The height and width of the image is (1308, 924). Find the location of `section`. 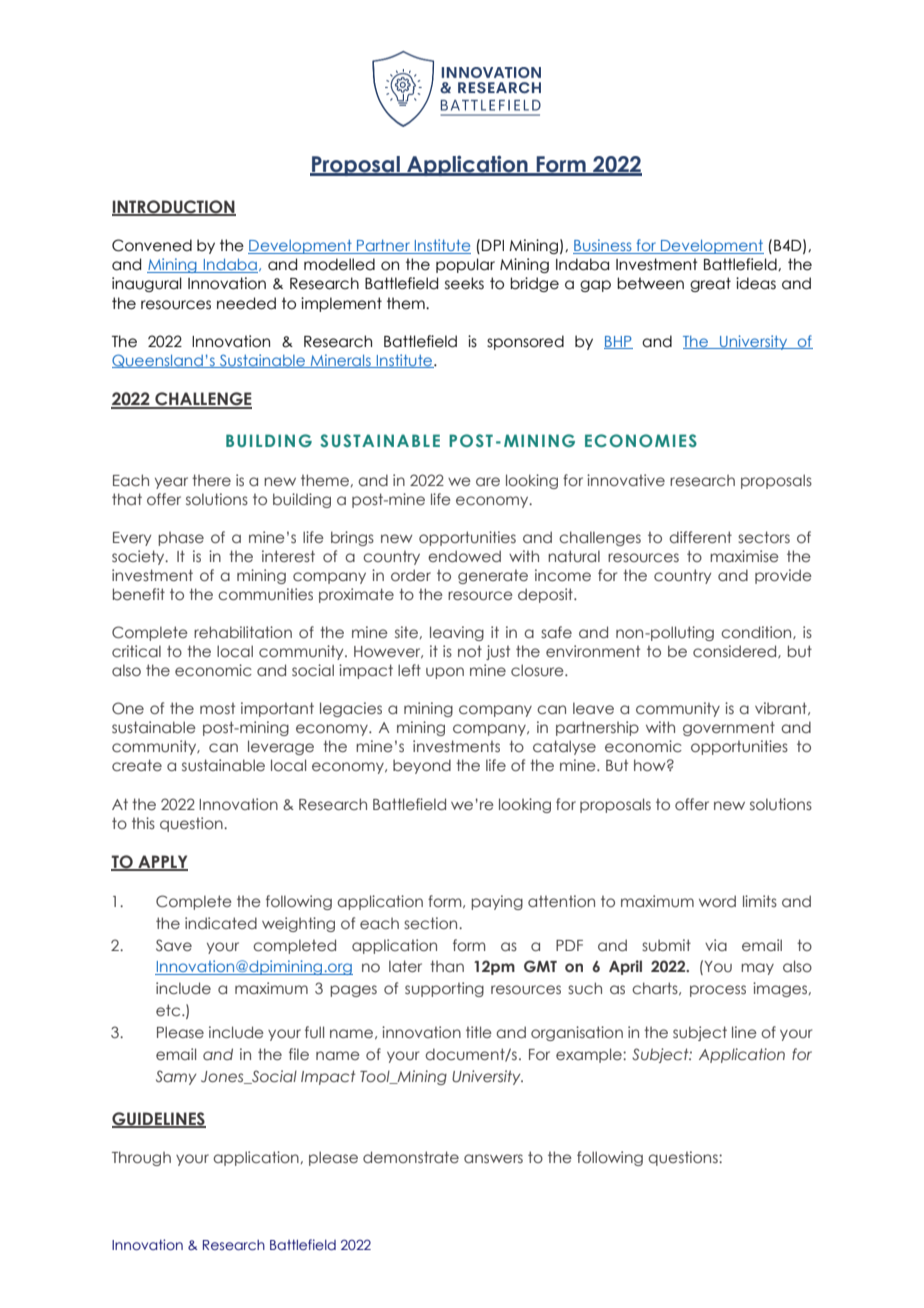

section is located at coordinates (432, 923).
